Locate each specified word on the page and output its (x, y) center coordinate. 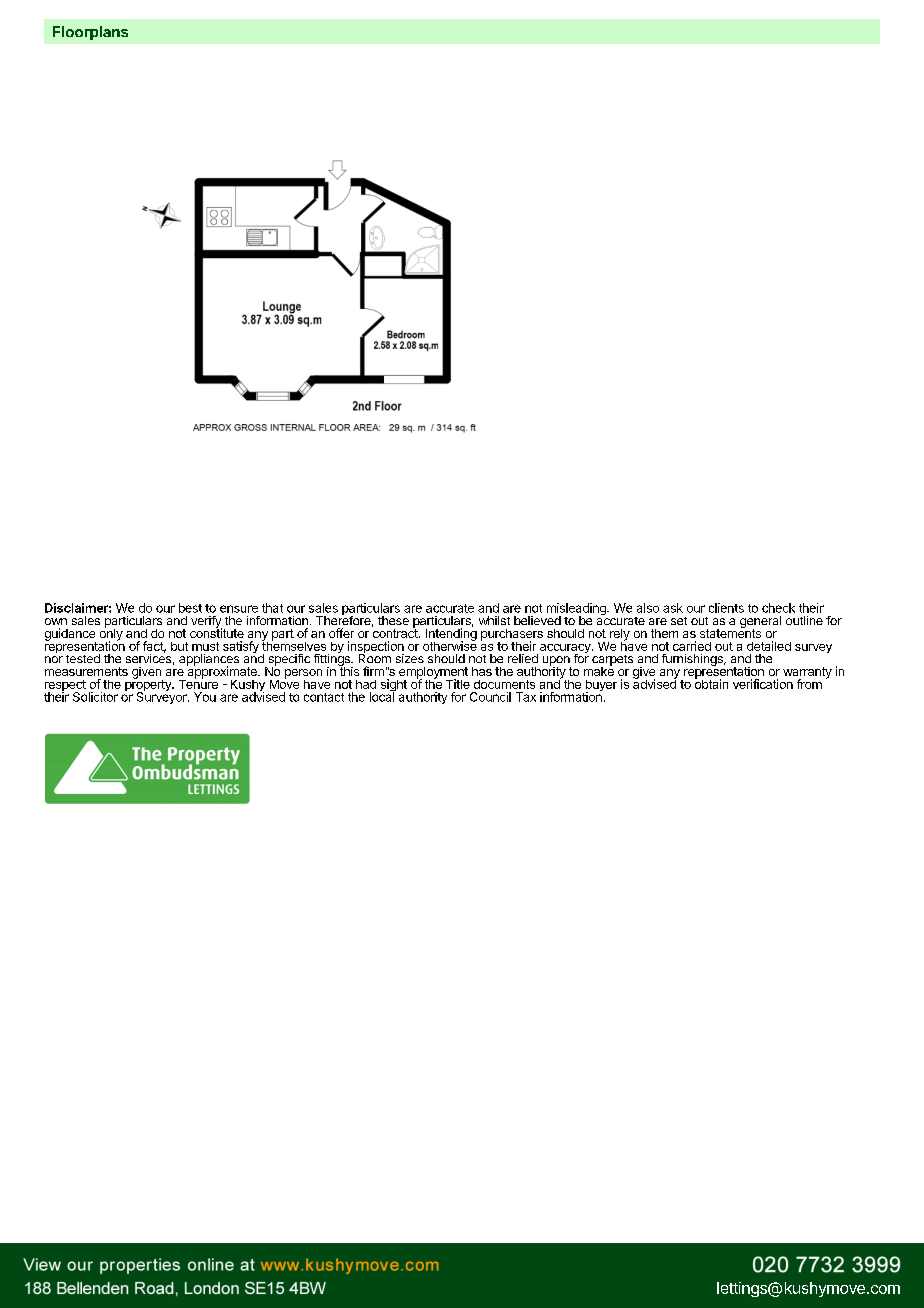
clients (726, 608)
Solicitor (95, 697)
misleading (577, 610)
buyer (600, 687)
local (383, 696)
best (190, 608)
